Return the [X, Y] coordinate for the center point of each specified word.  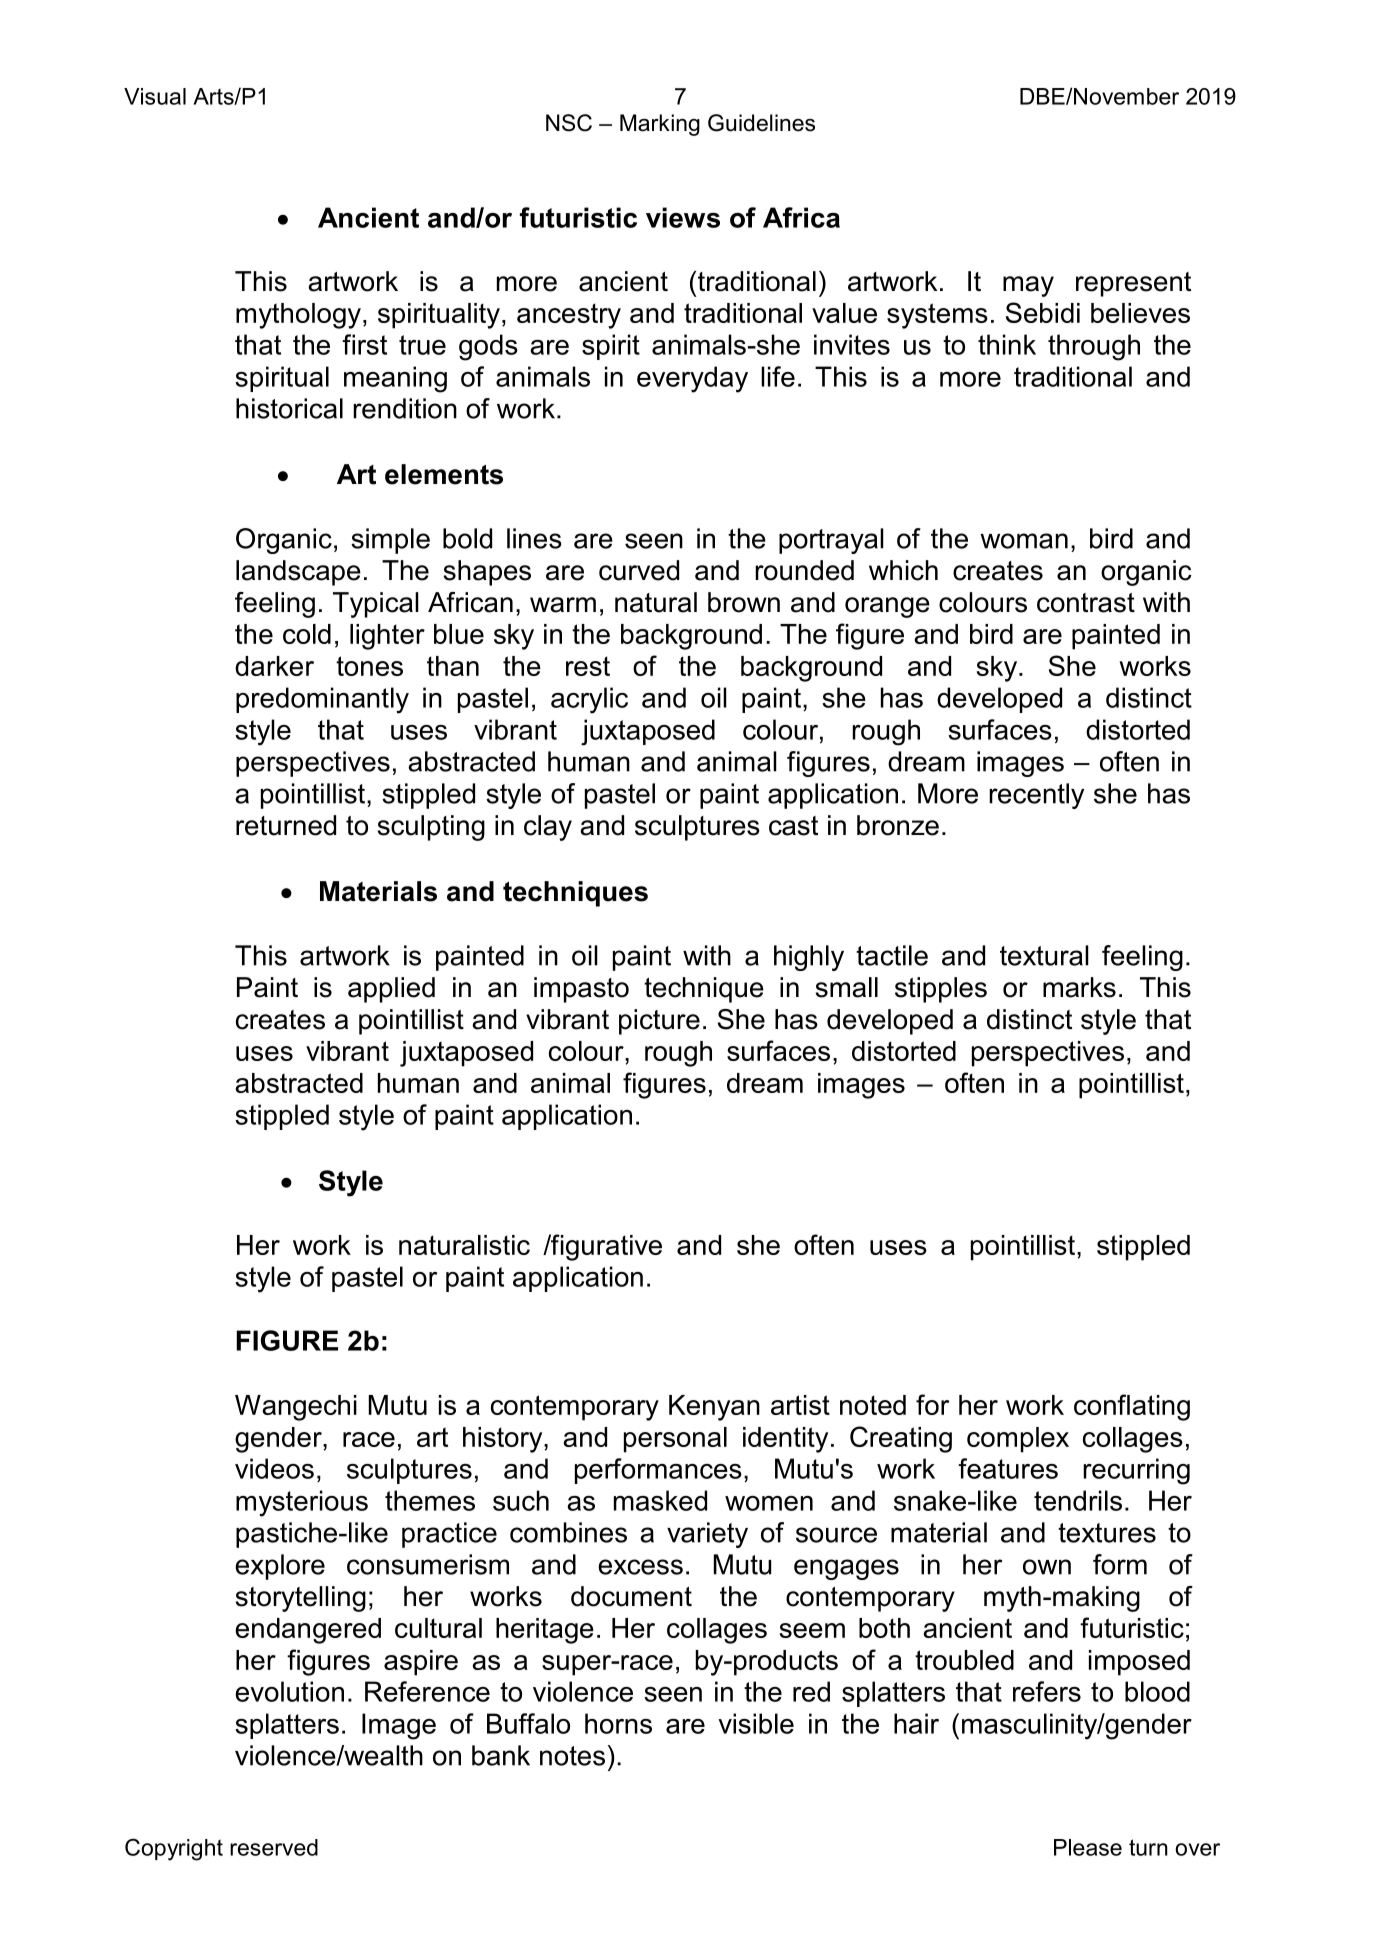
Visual [155, 96]
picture [659, 1022]
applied [391, 990]
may [1028, 286]
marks [1079, 987]
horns [618, 1723]
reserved [274, 1847]
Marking [660, 125]
